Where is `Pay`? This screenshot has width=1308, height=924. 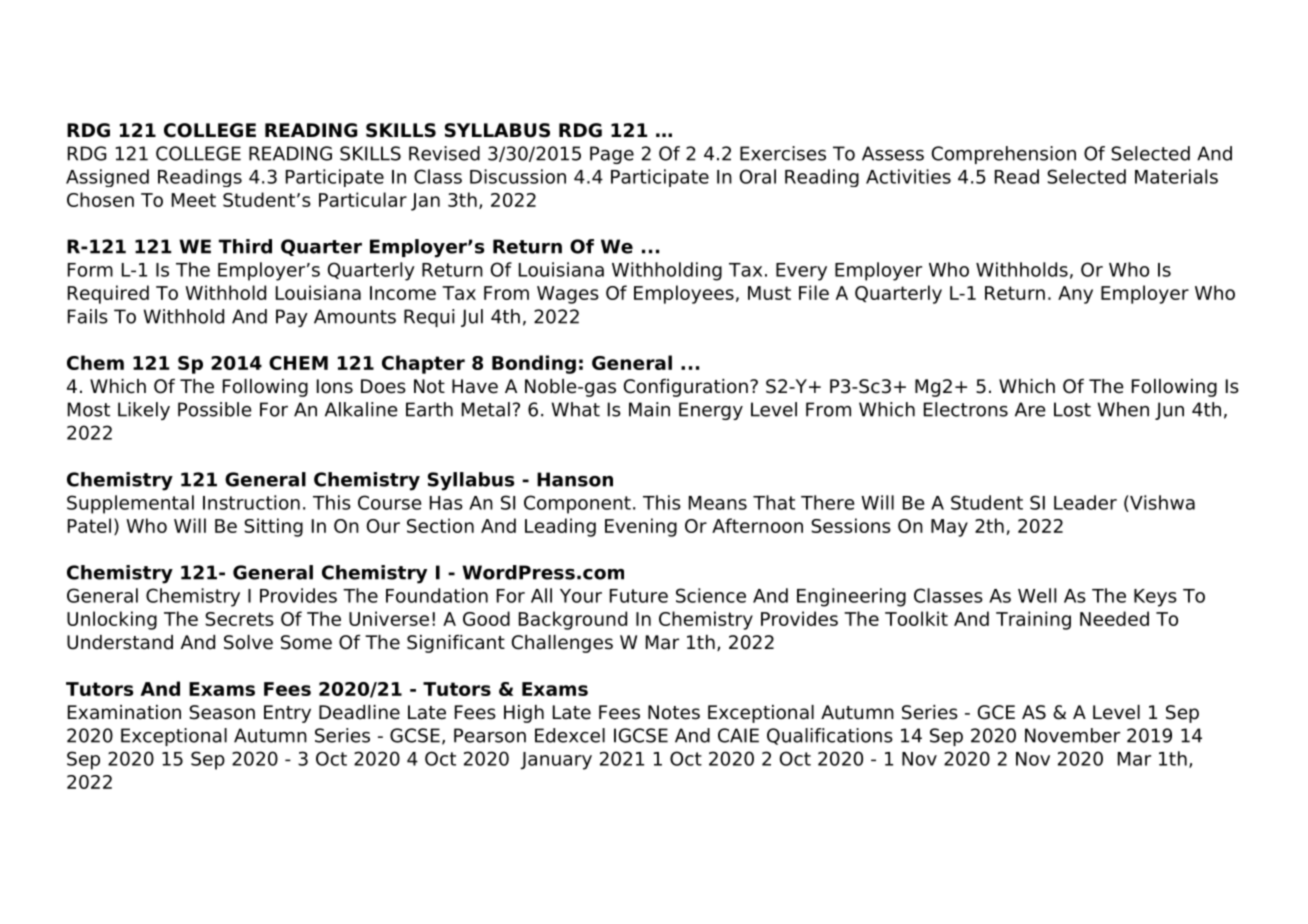
Pay is located at coordinates (292, 318).
